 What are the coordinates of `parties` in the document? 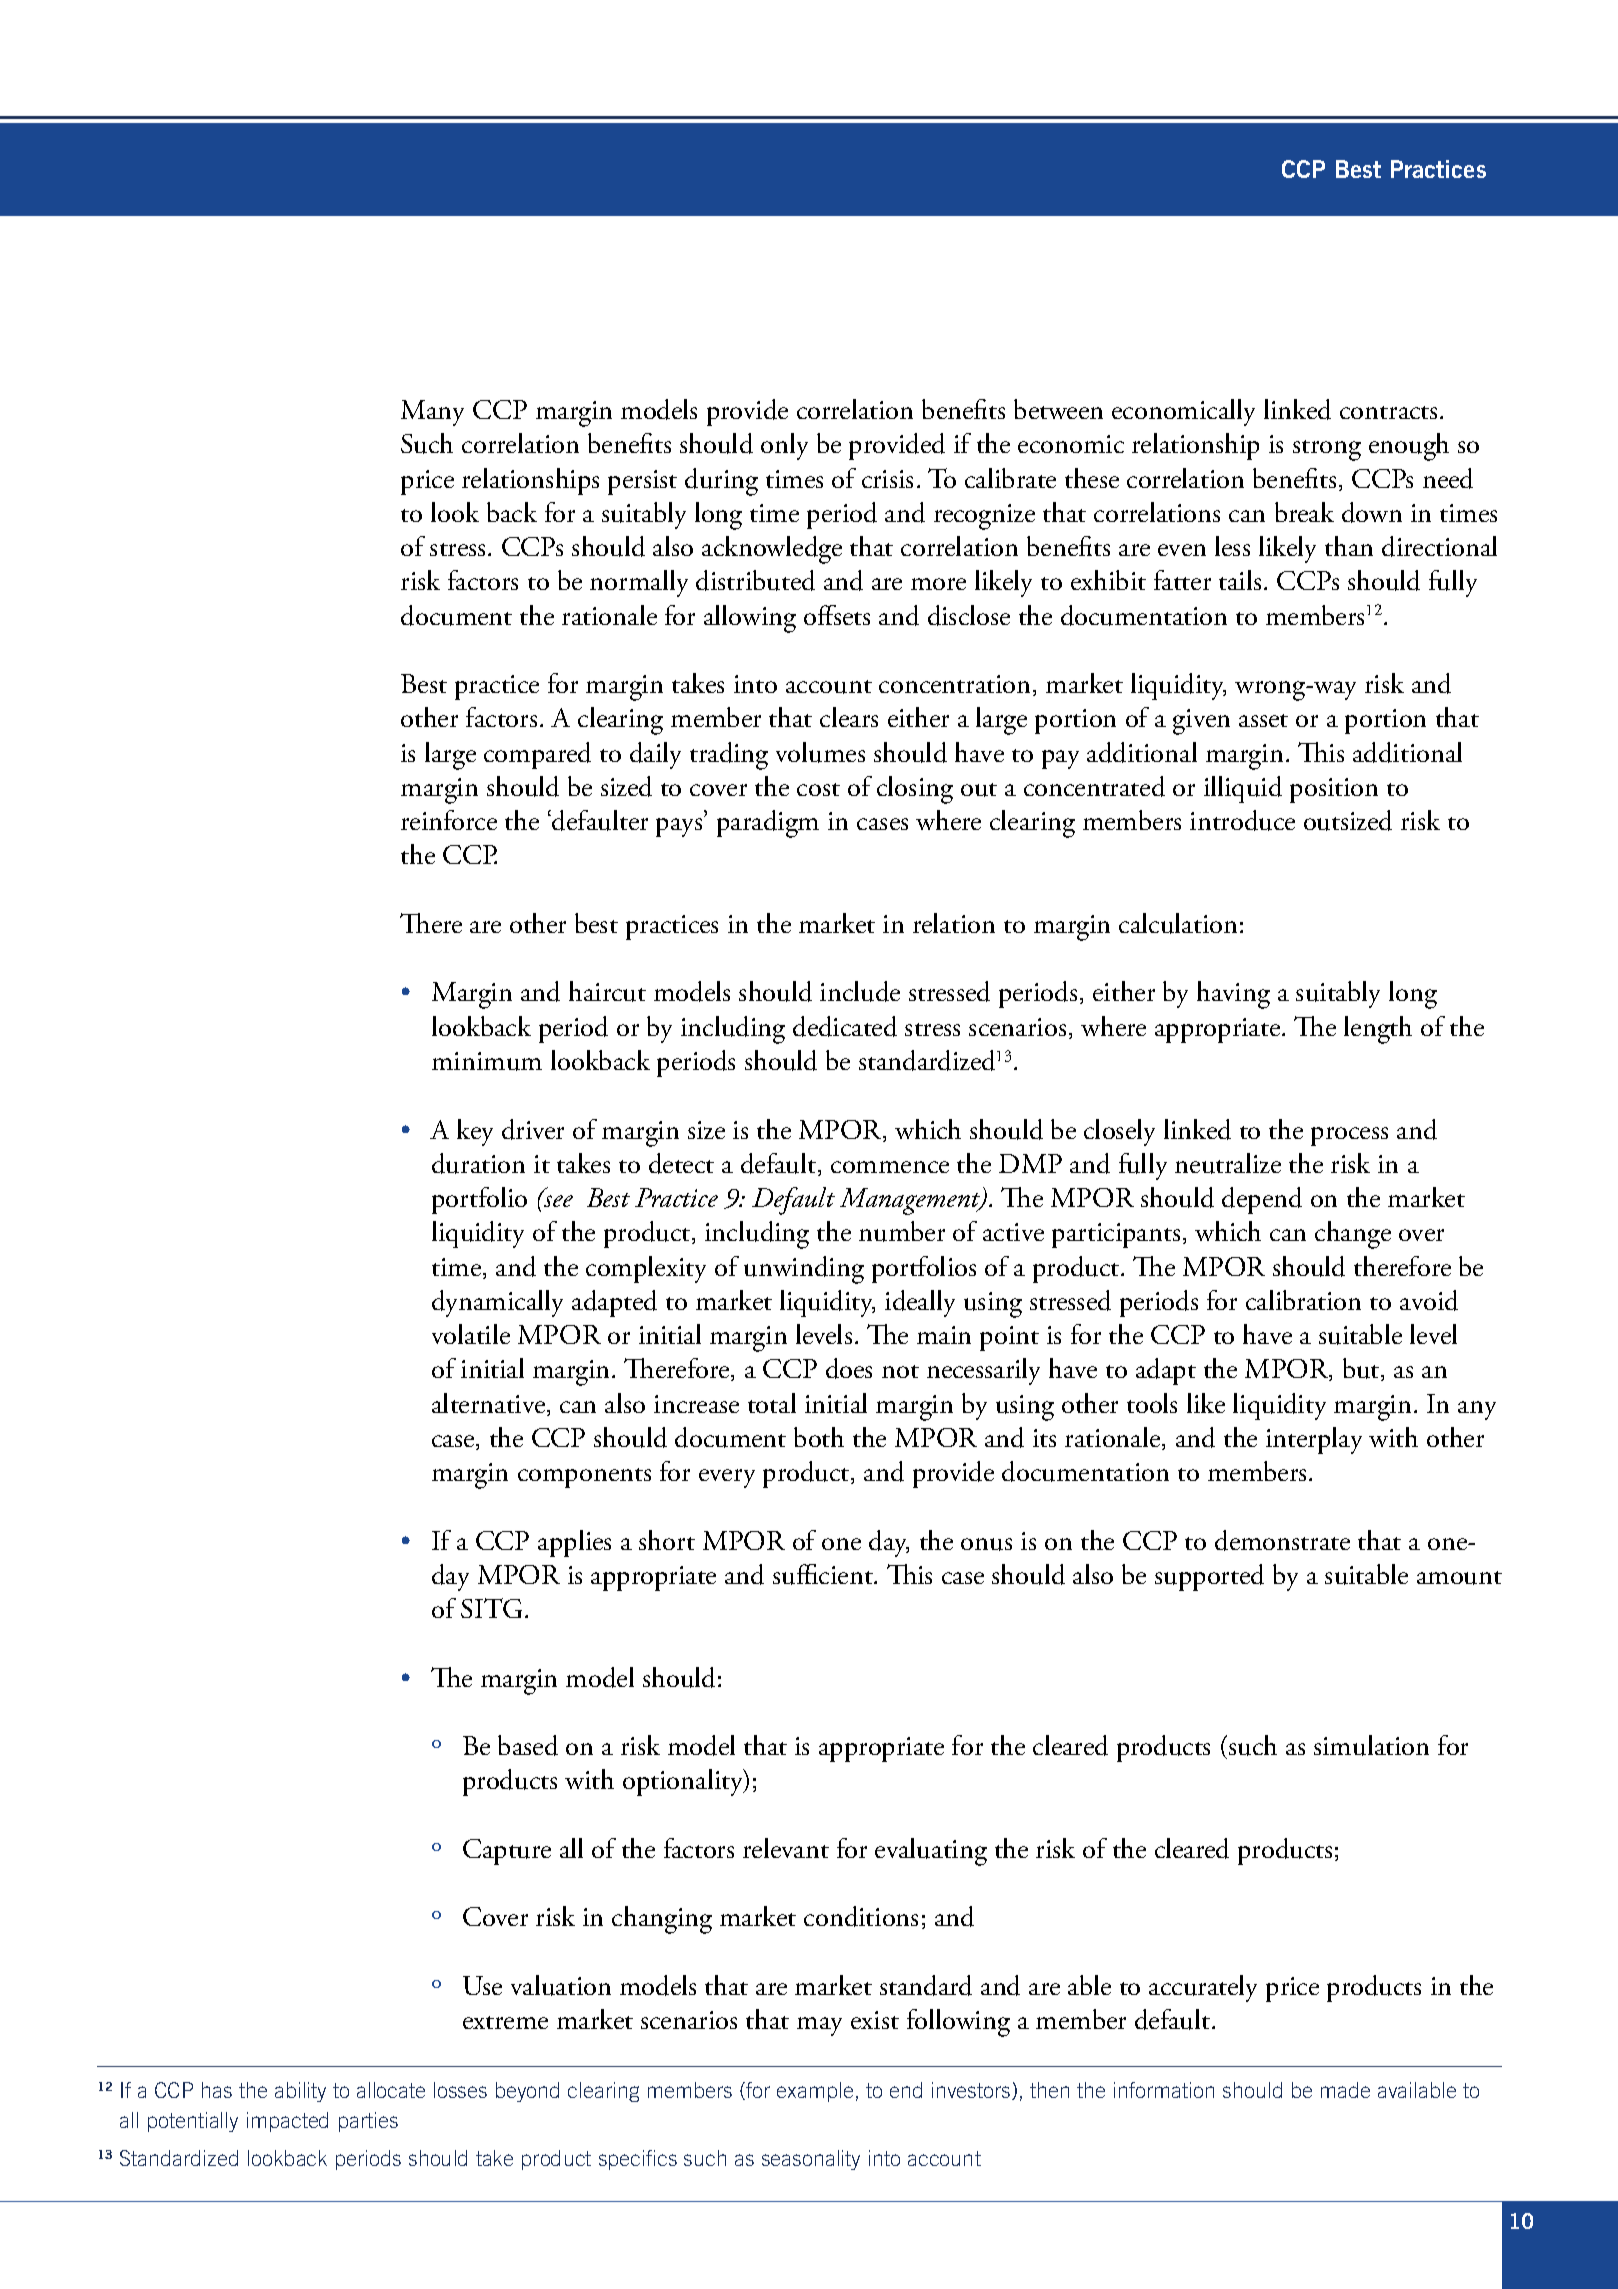 It's located at (368, 2122).
